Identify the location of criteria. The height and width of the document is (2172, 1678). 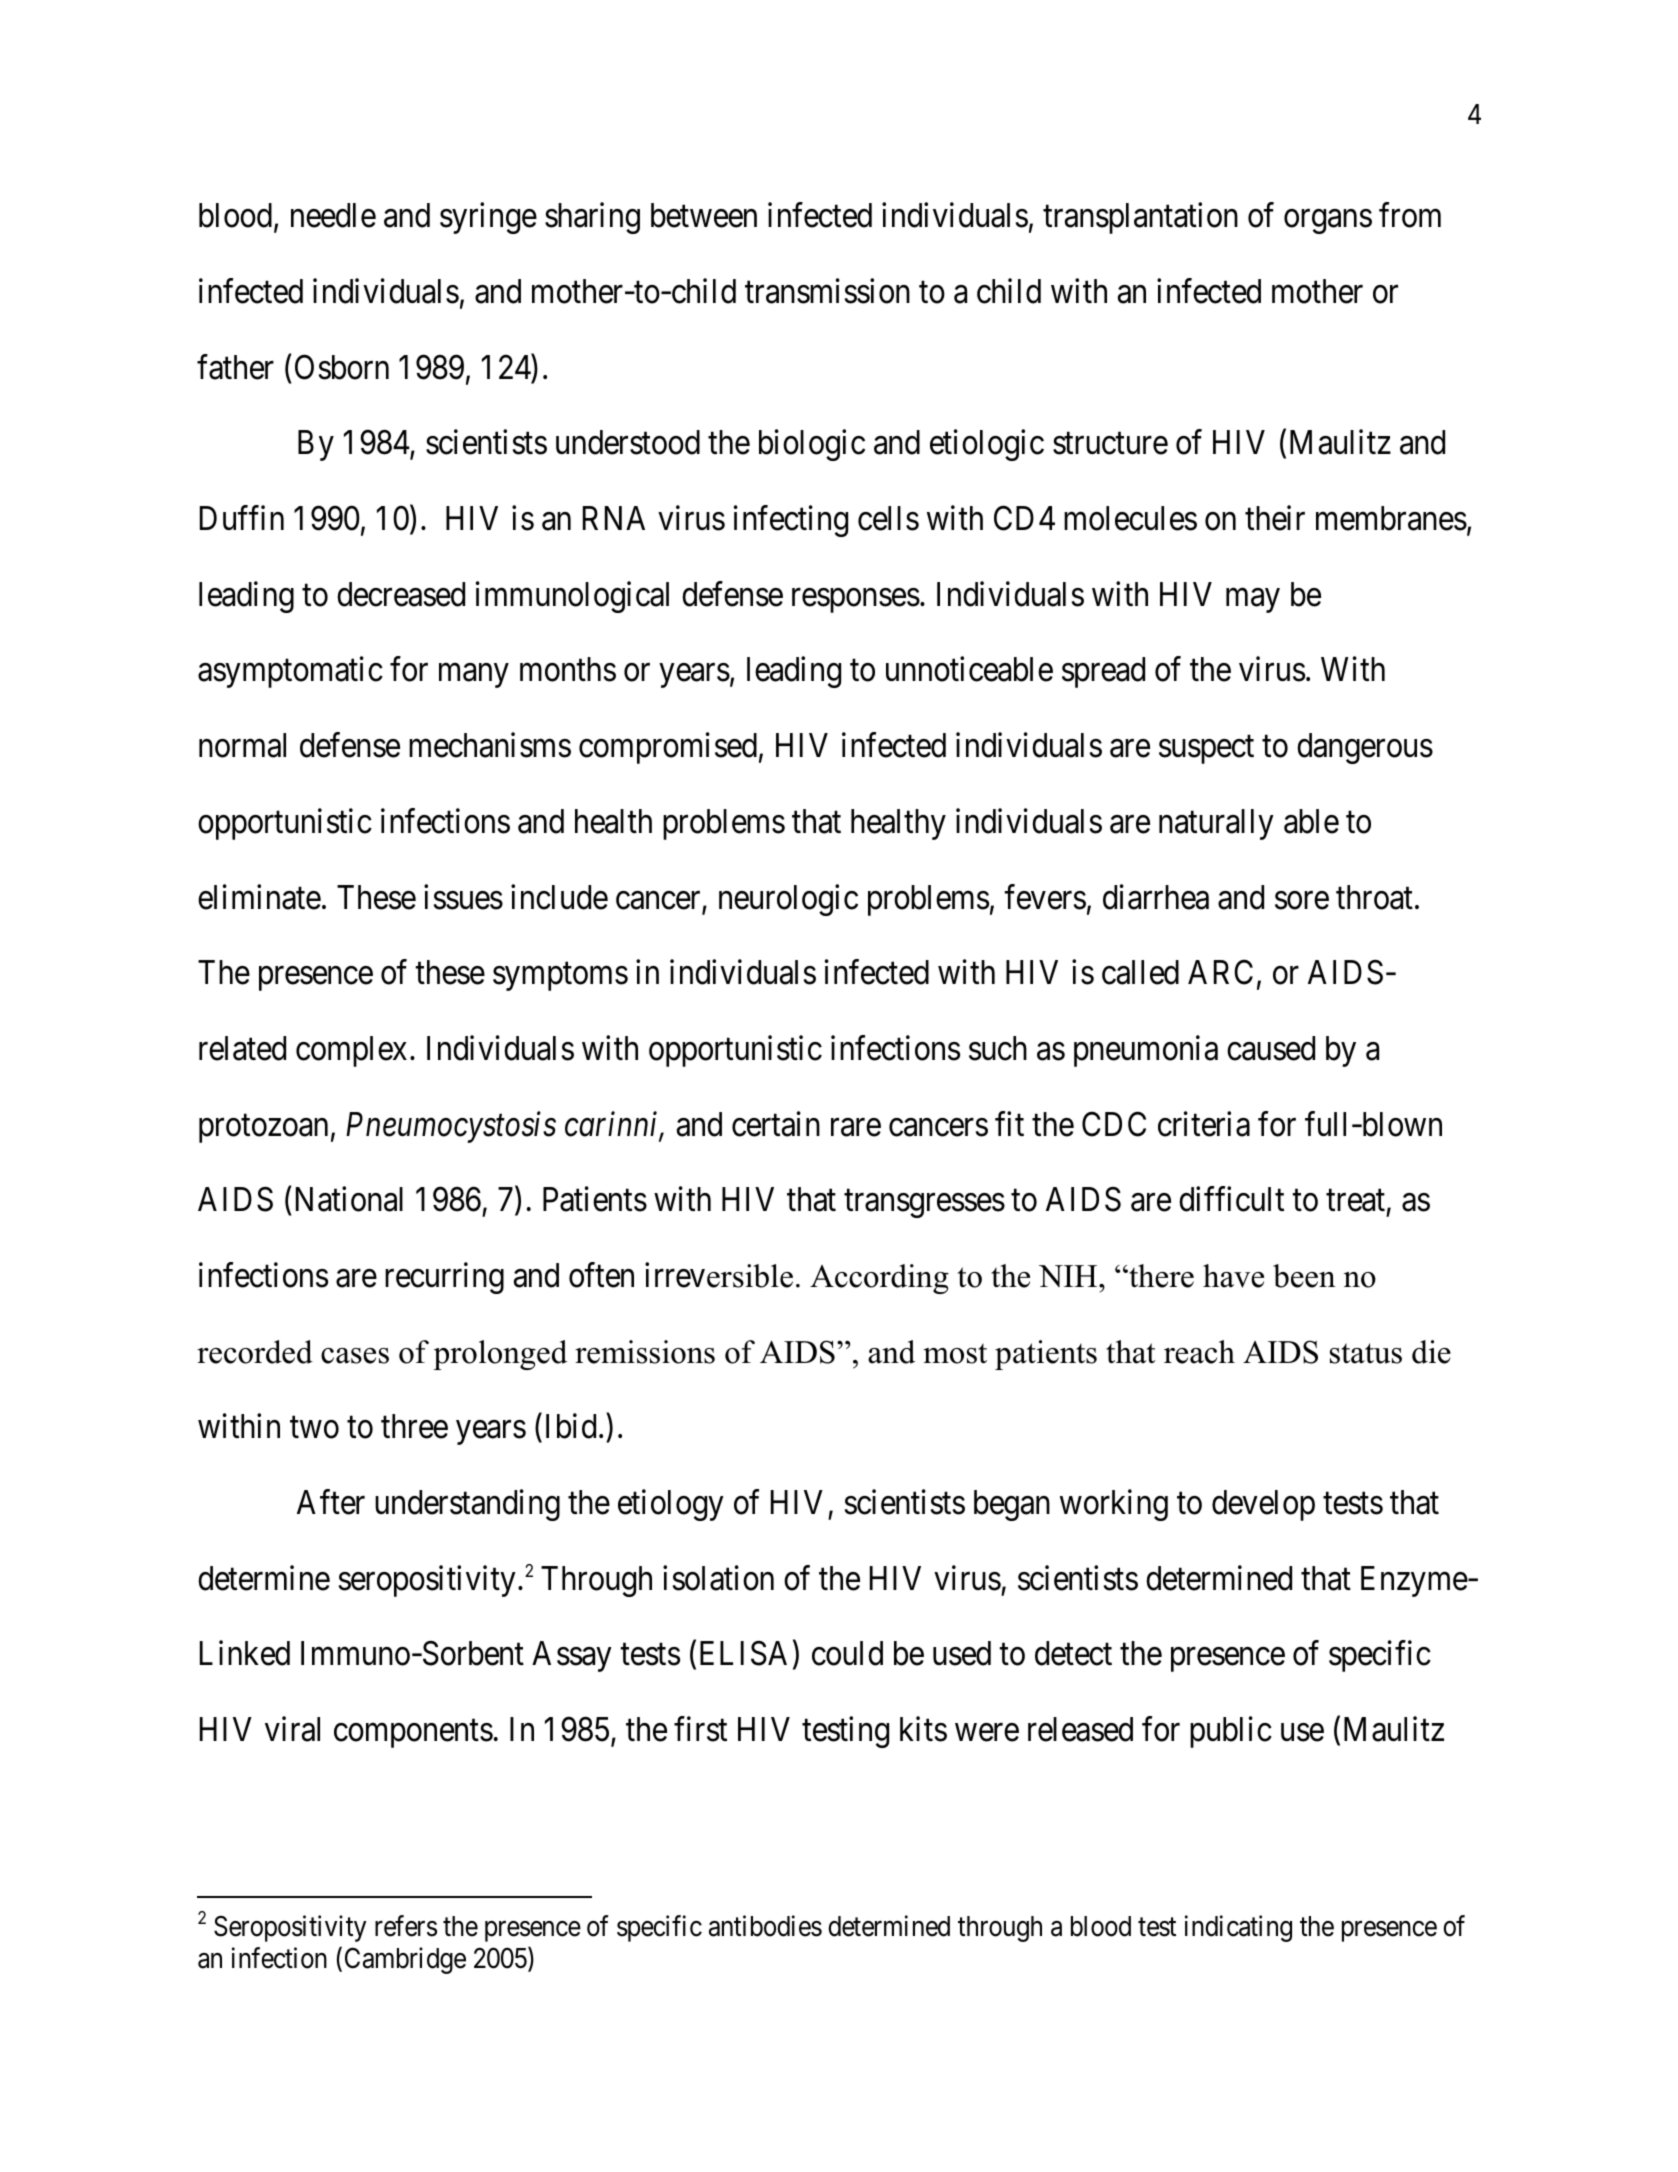
(1204, 1124).
